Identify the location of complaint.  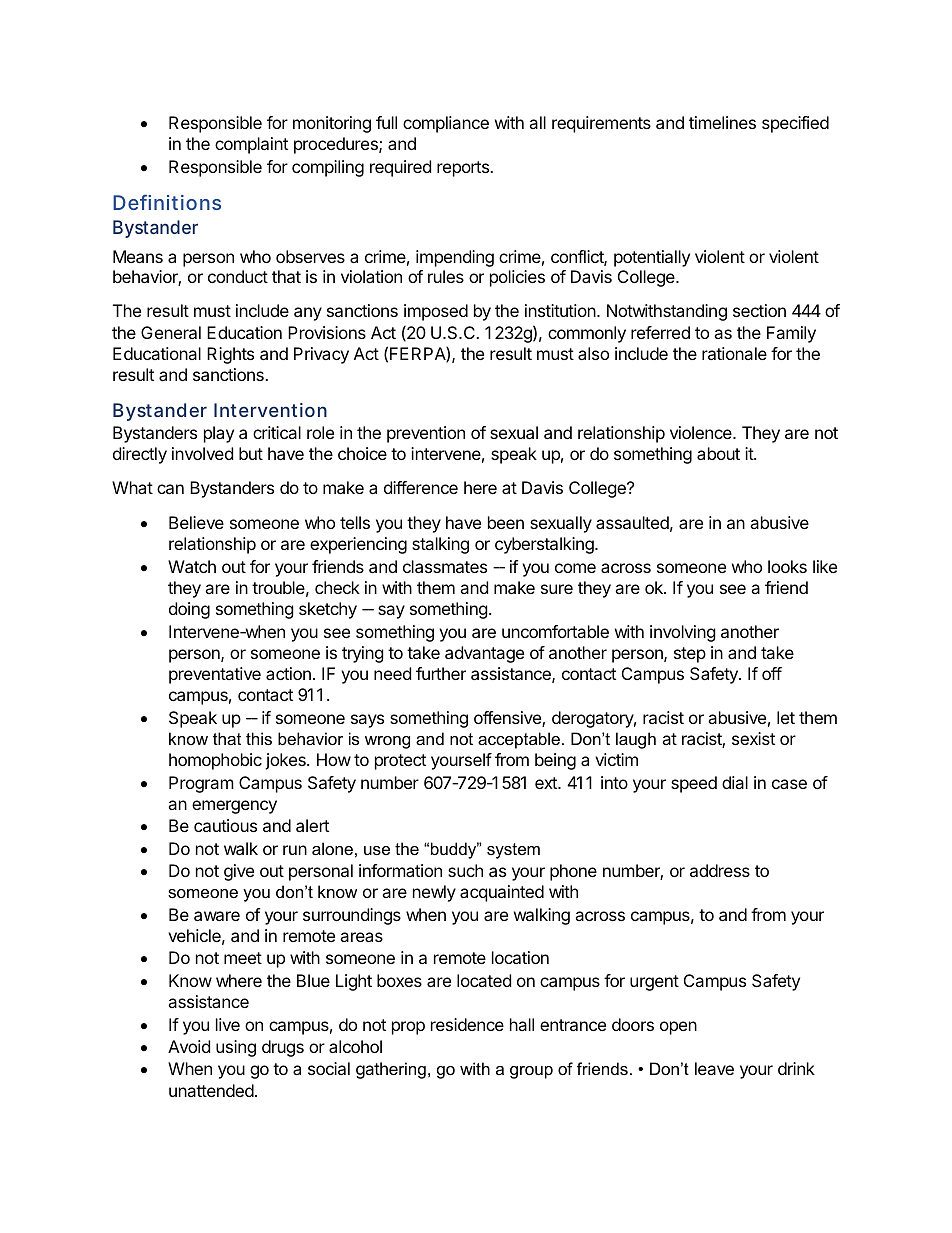
(251, 145).
